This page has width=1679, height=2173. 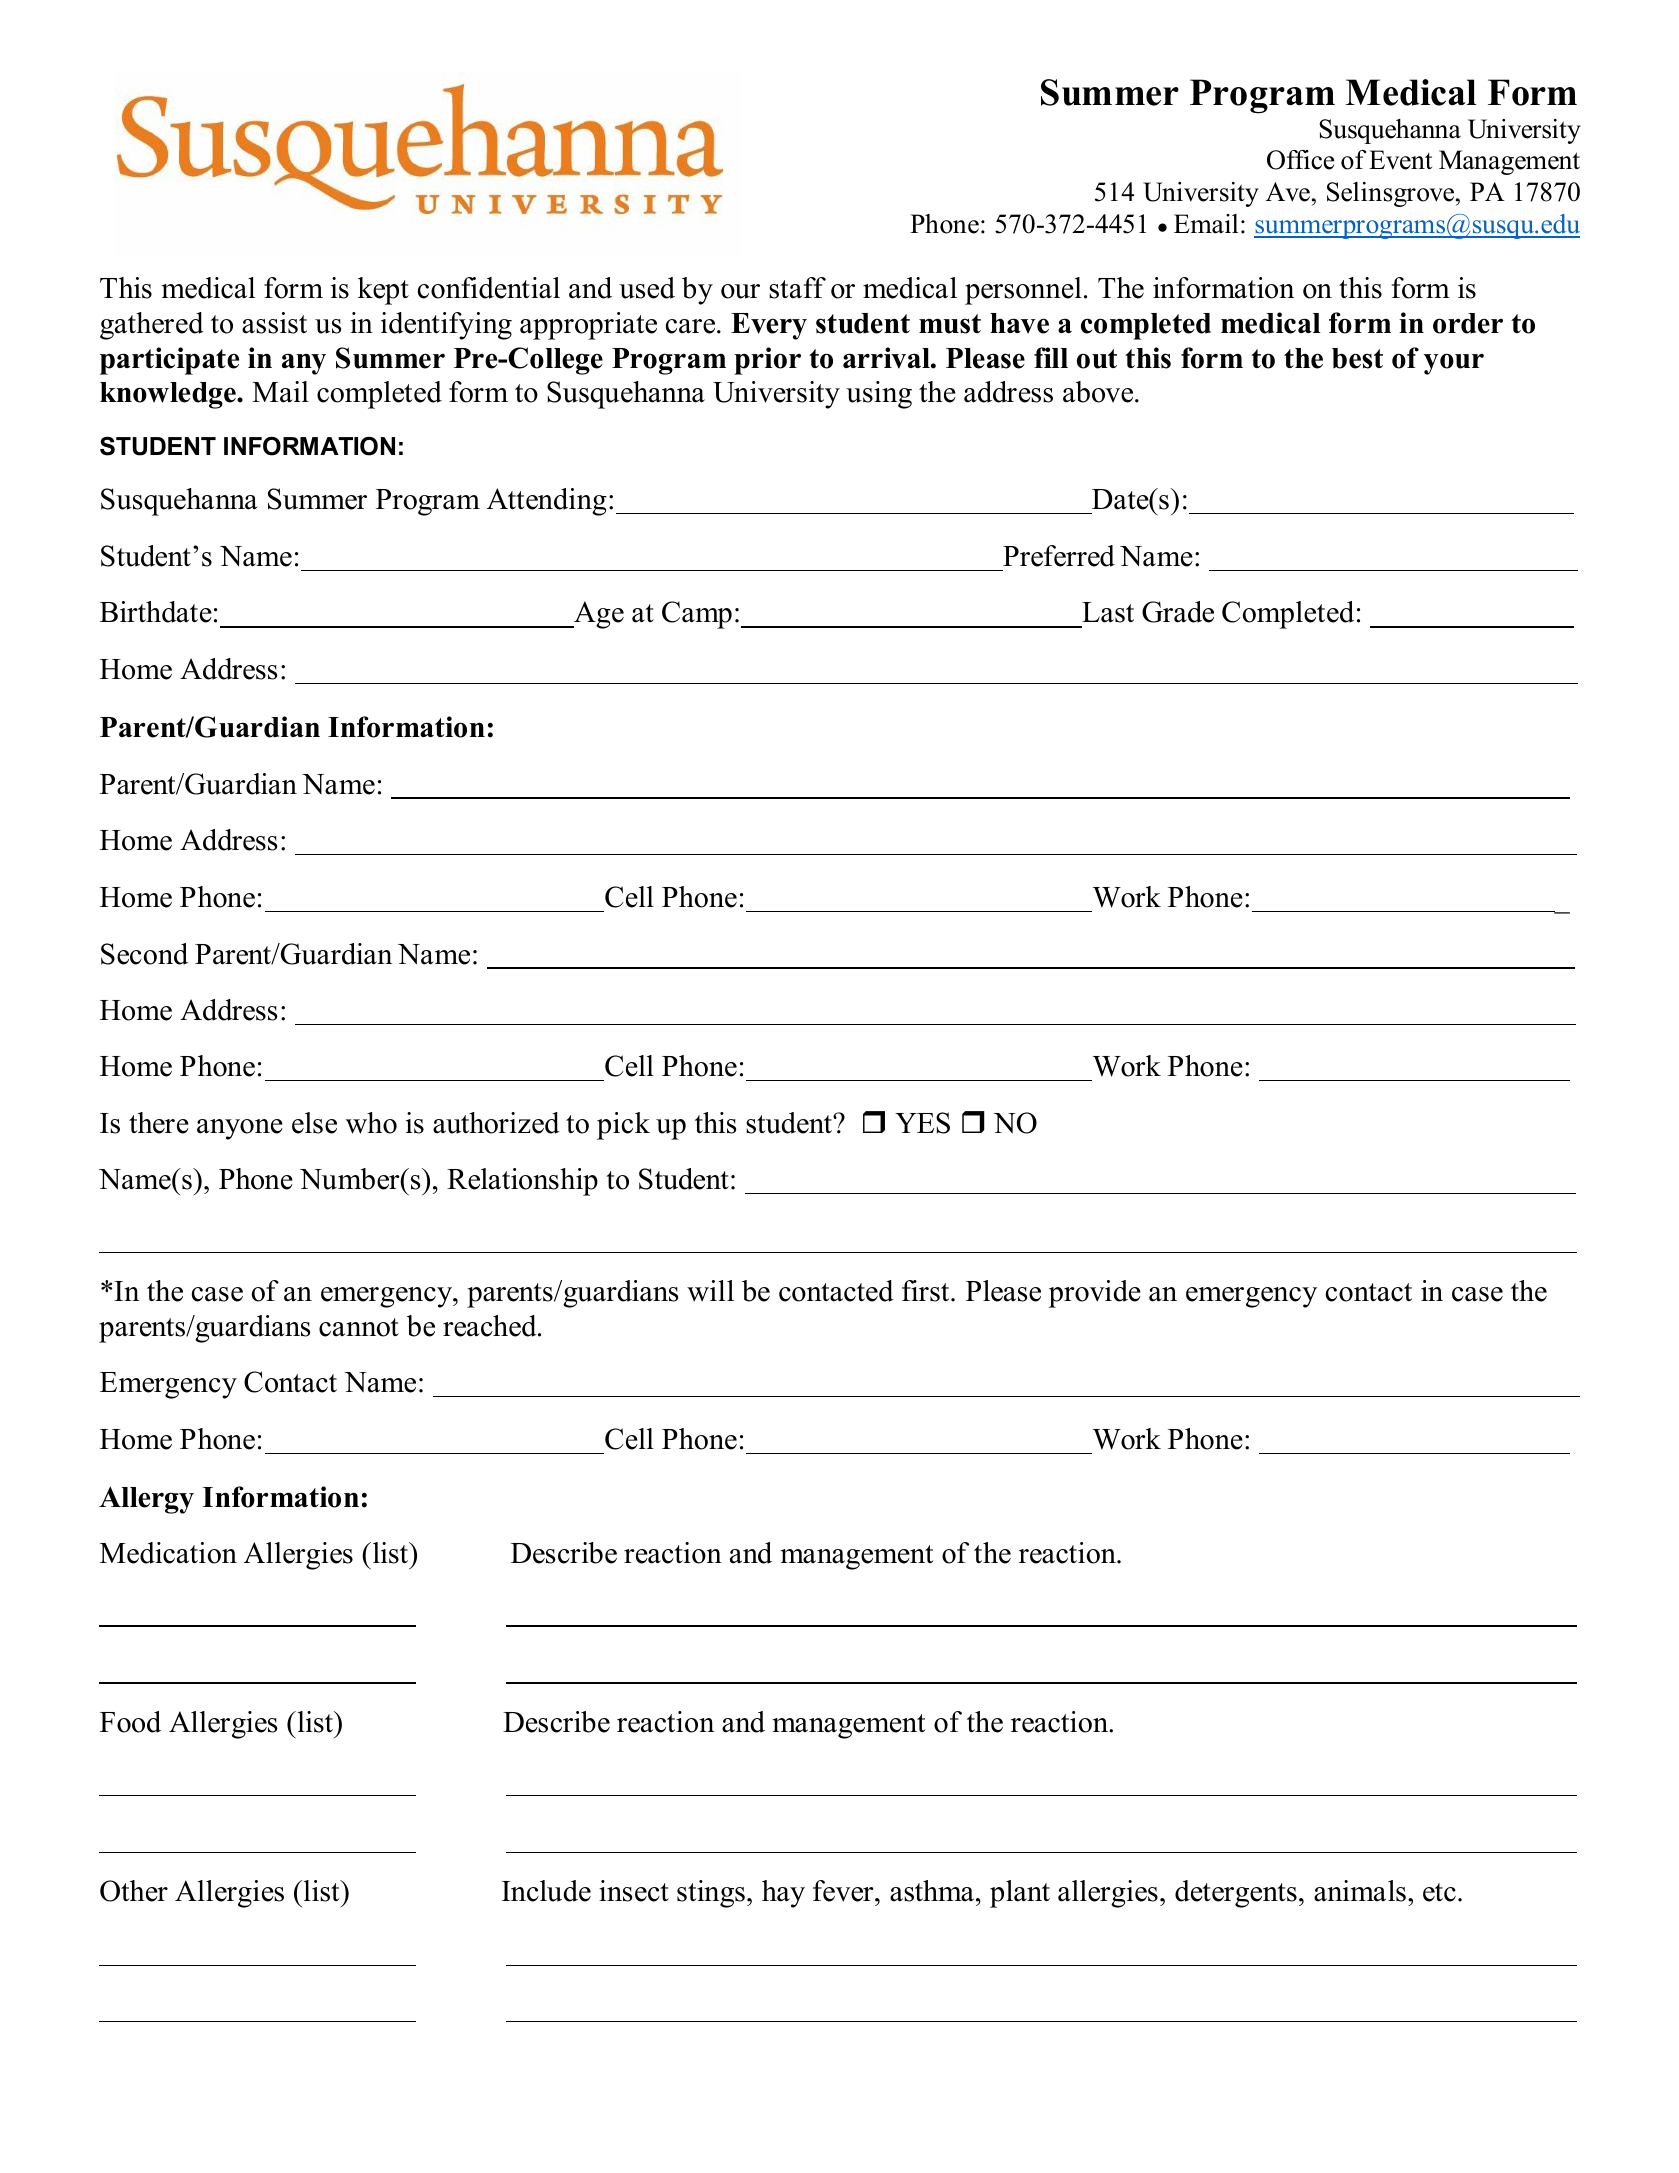 What do you see at coordinates (1095, 1294) in the page?
I see `provide` at bounding box center [1095, 1294].
